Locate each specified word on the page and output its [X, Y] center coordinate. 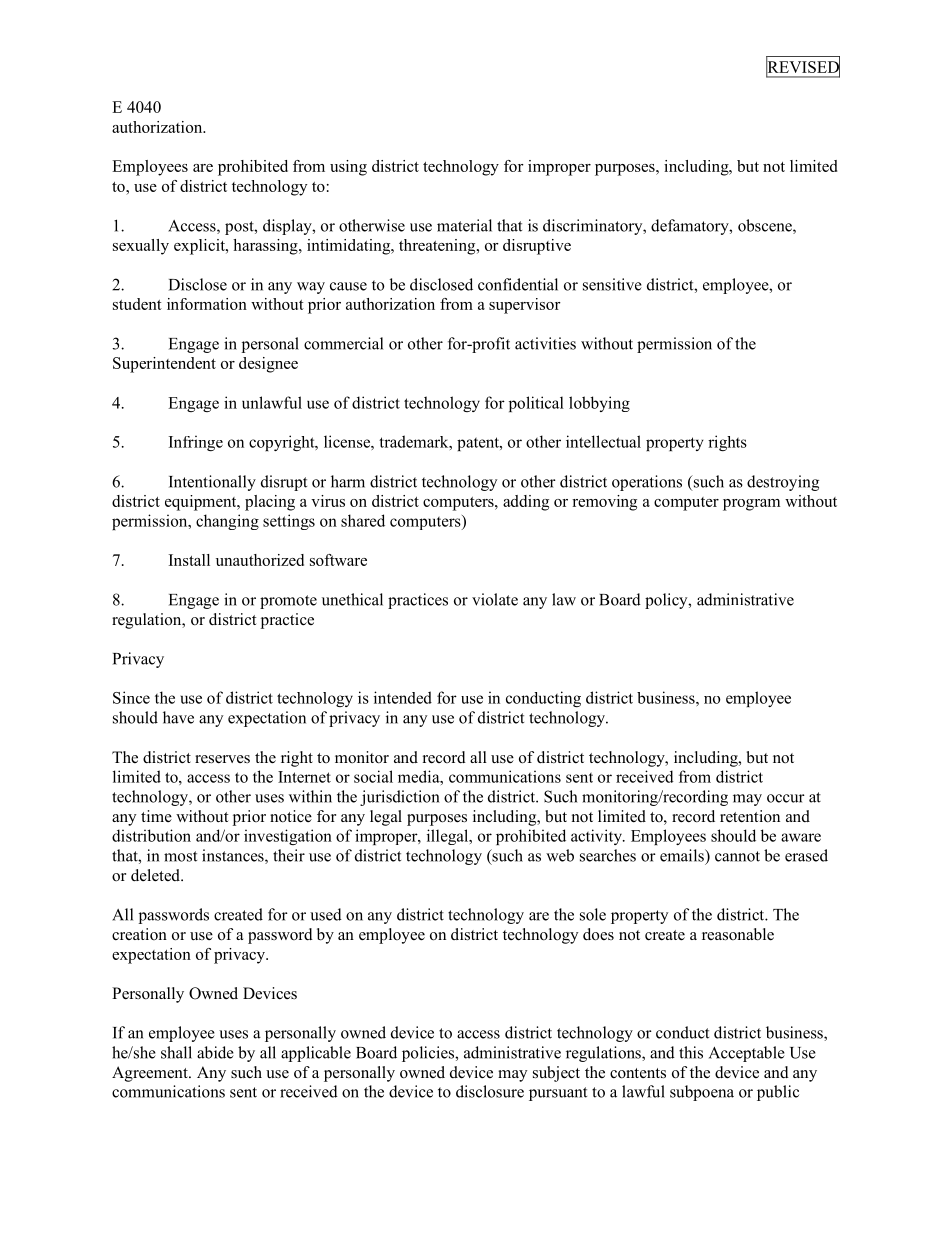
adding [526, 503]
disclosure [490, 1091]
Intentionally [212, 483]
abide [215, 1052]
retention [750, 816]
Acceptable [747, 1054]
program [751, 505]
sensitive [612, 284]
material [464, 225]
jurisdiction [400, 798]
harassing [266, 247]
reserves [222, 759]
